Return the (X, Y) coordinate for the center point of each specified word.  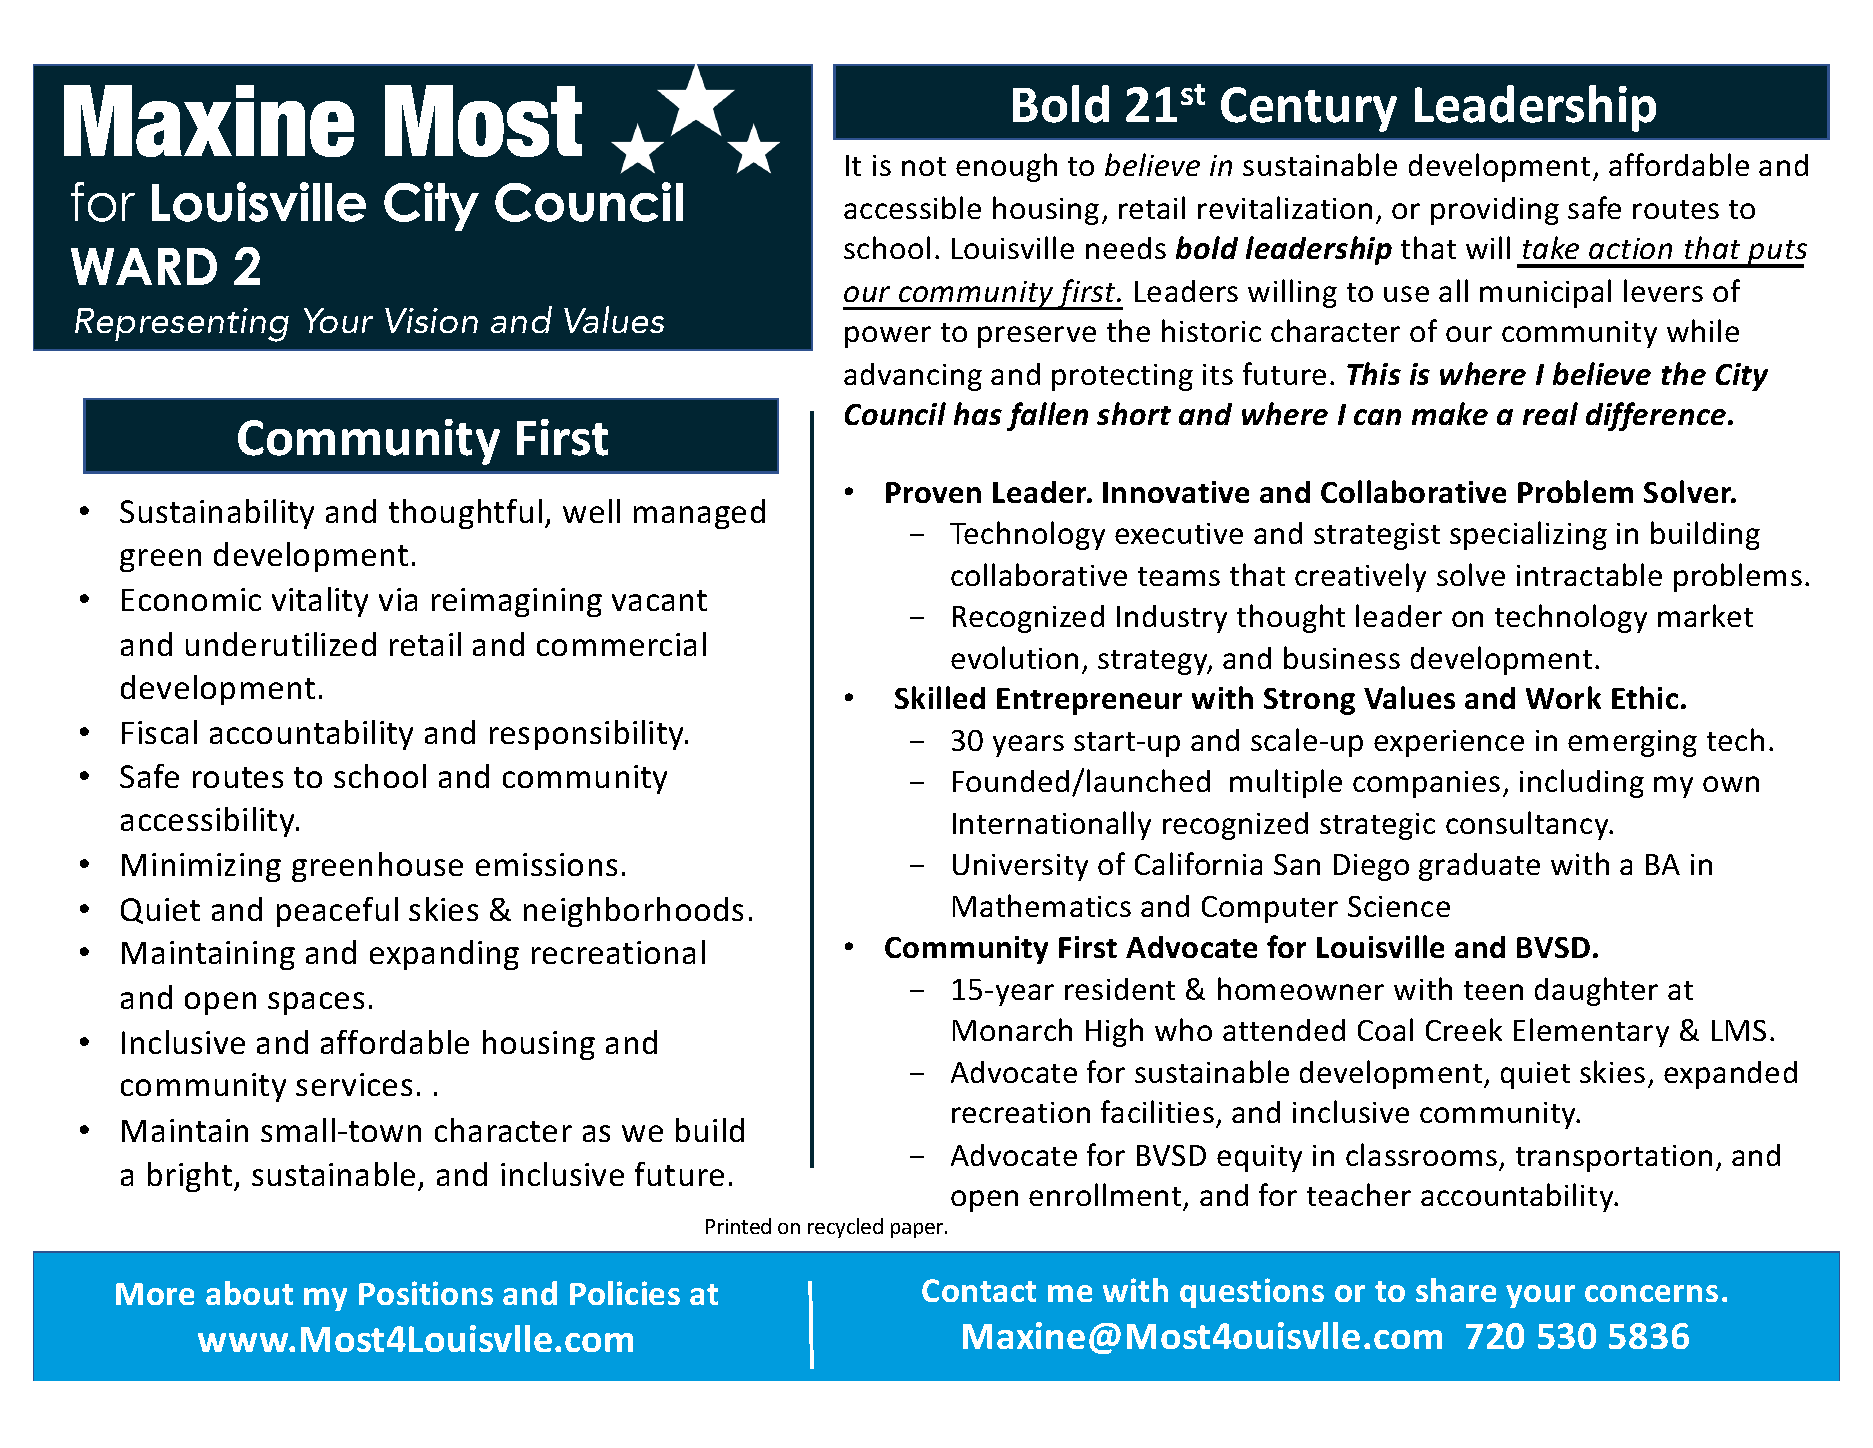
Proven (933, 492)
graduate (1479, 867)
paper (918, 1230)
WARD (144, 266)
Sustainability (217, 514)
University (1020, 867)
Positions (426, 1293)
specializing (1528, 535)
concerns (1651, 1293)
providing (1495, 211)
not (924, 166)
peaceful (337, 912)
